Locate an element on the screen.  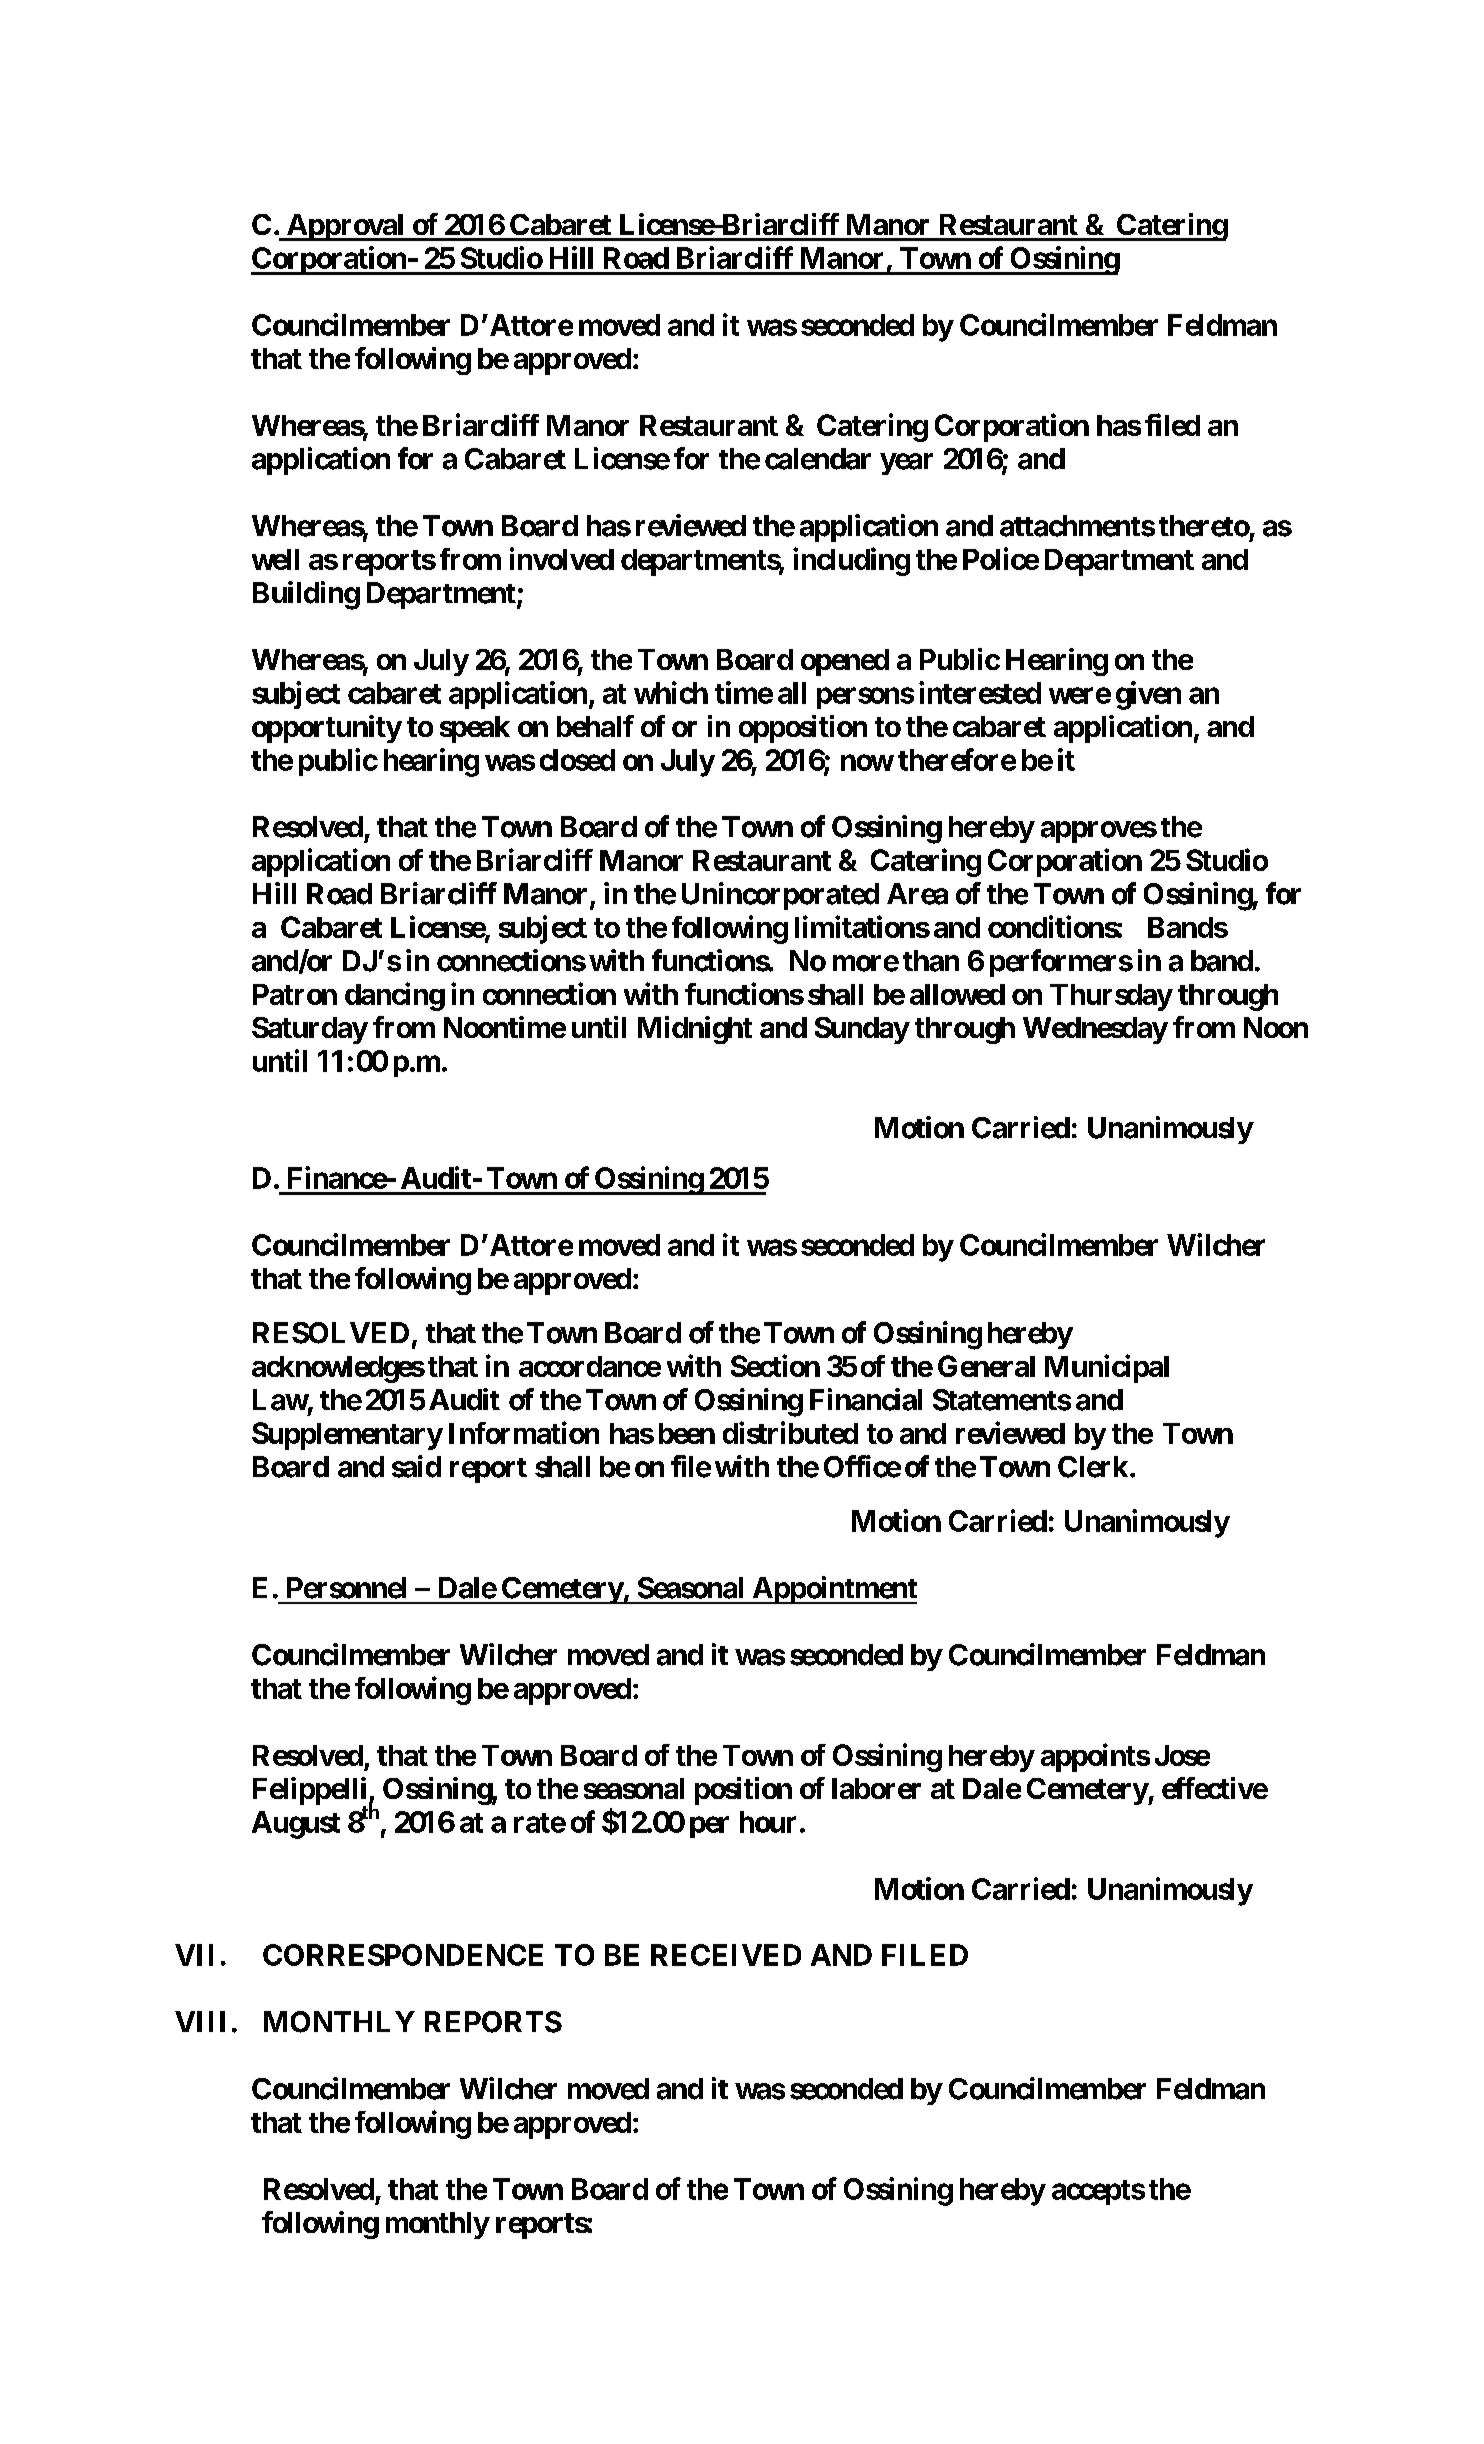
given is located at coordinates (1148, 695).
